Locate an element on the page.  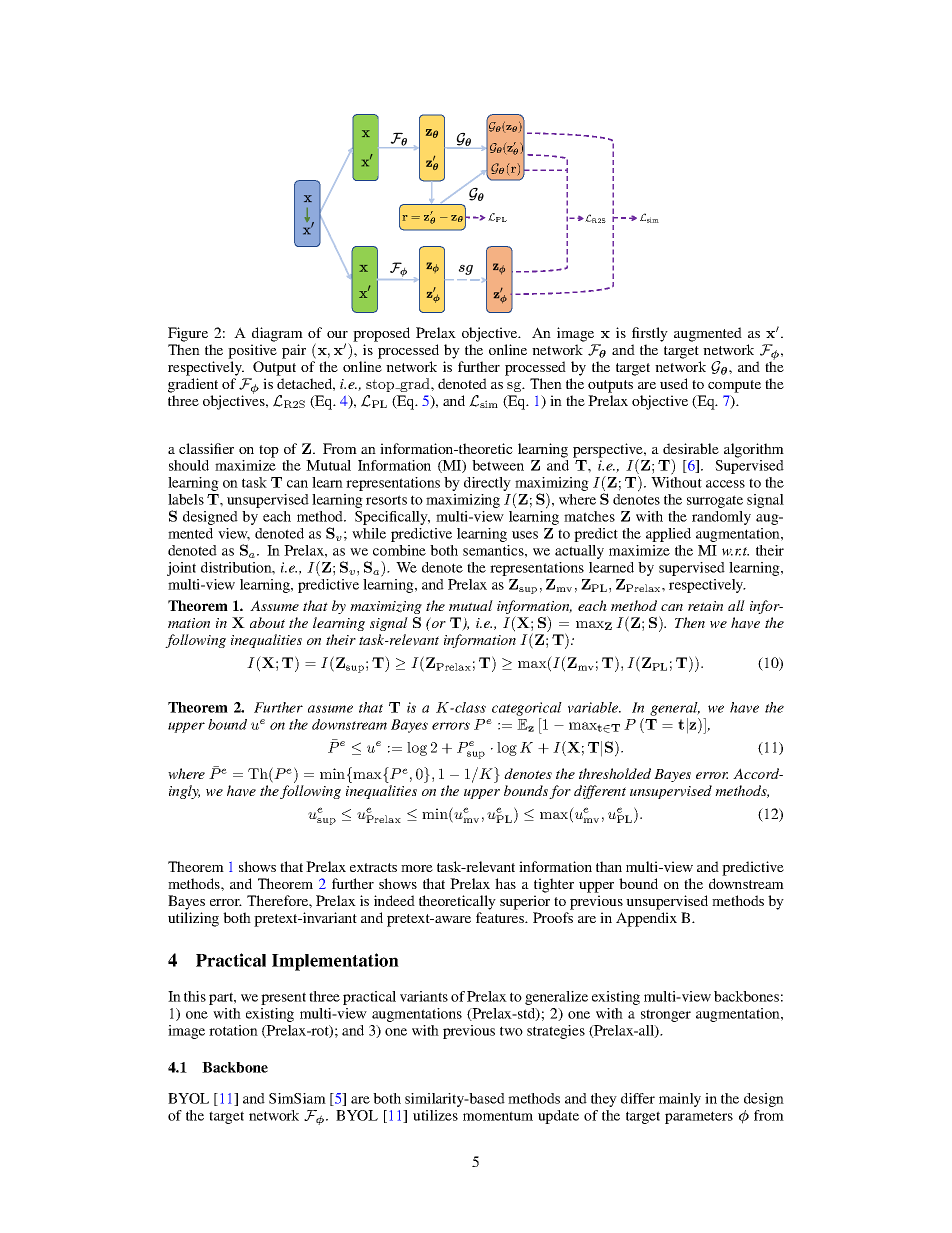
more is located at coordinates (417, 868).
